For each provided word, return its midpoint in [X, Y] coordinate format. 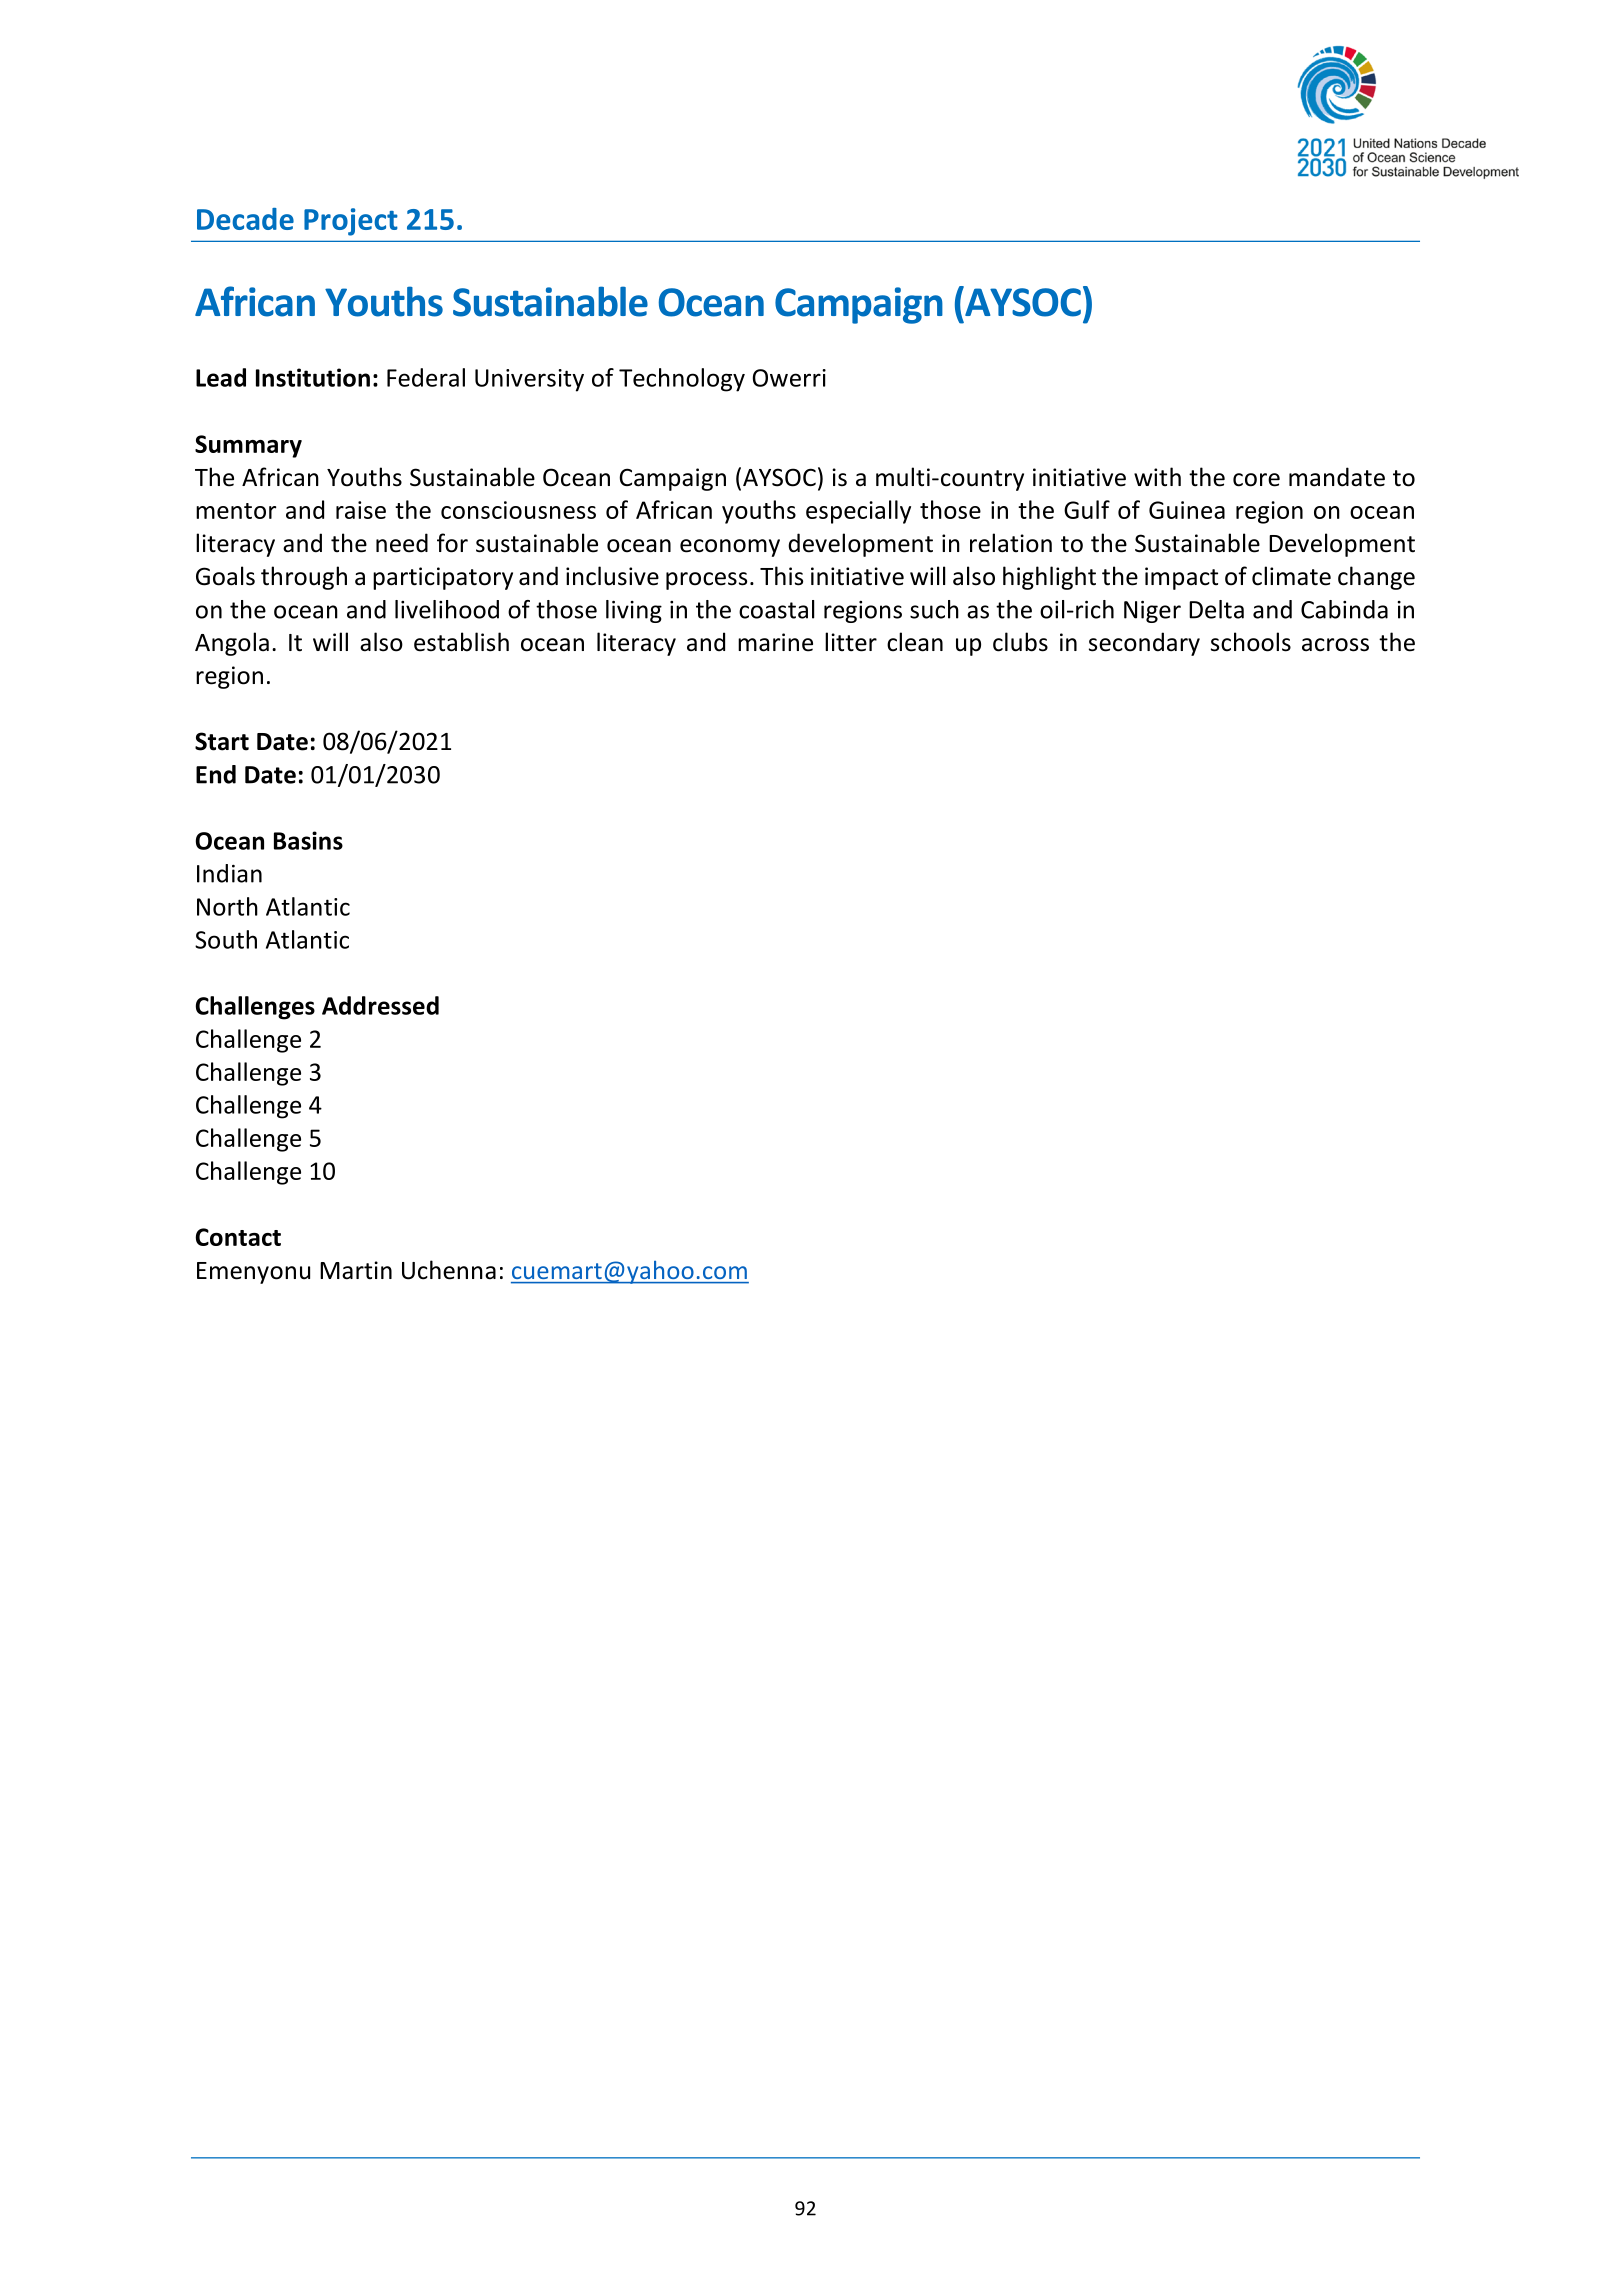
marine [775, 642]
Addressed [380, 1005]
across [1335, 645]
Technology [682, 380]
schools [1251, 642]
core [1256, 480]
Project [351, 222]
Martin [356, 1270]
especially [858, 512]
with [1157, 476]
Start [222, 741]
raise [361, 510]
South [226, 939]
